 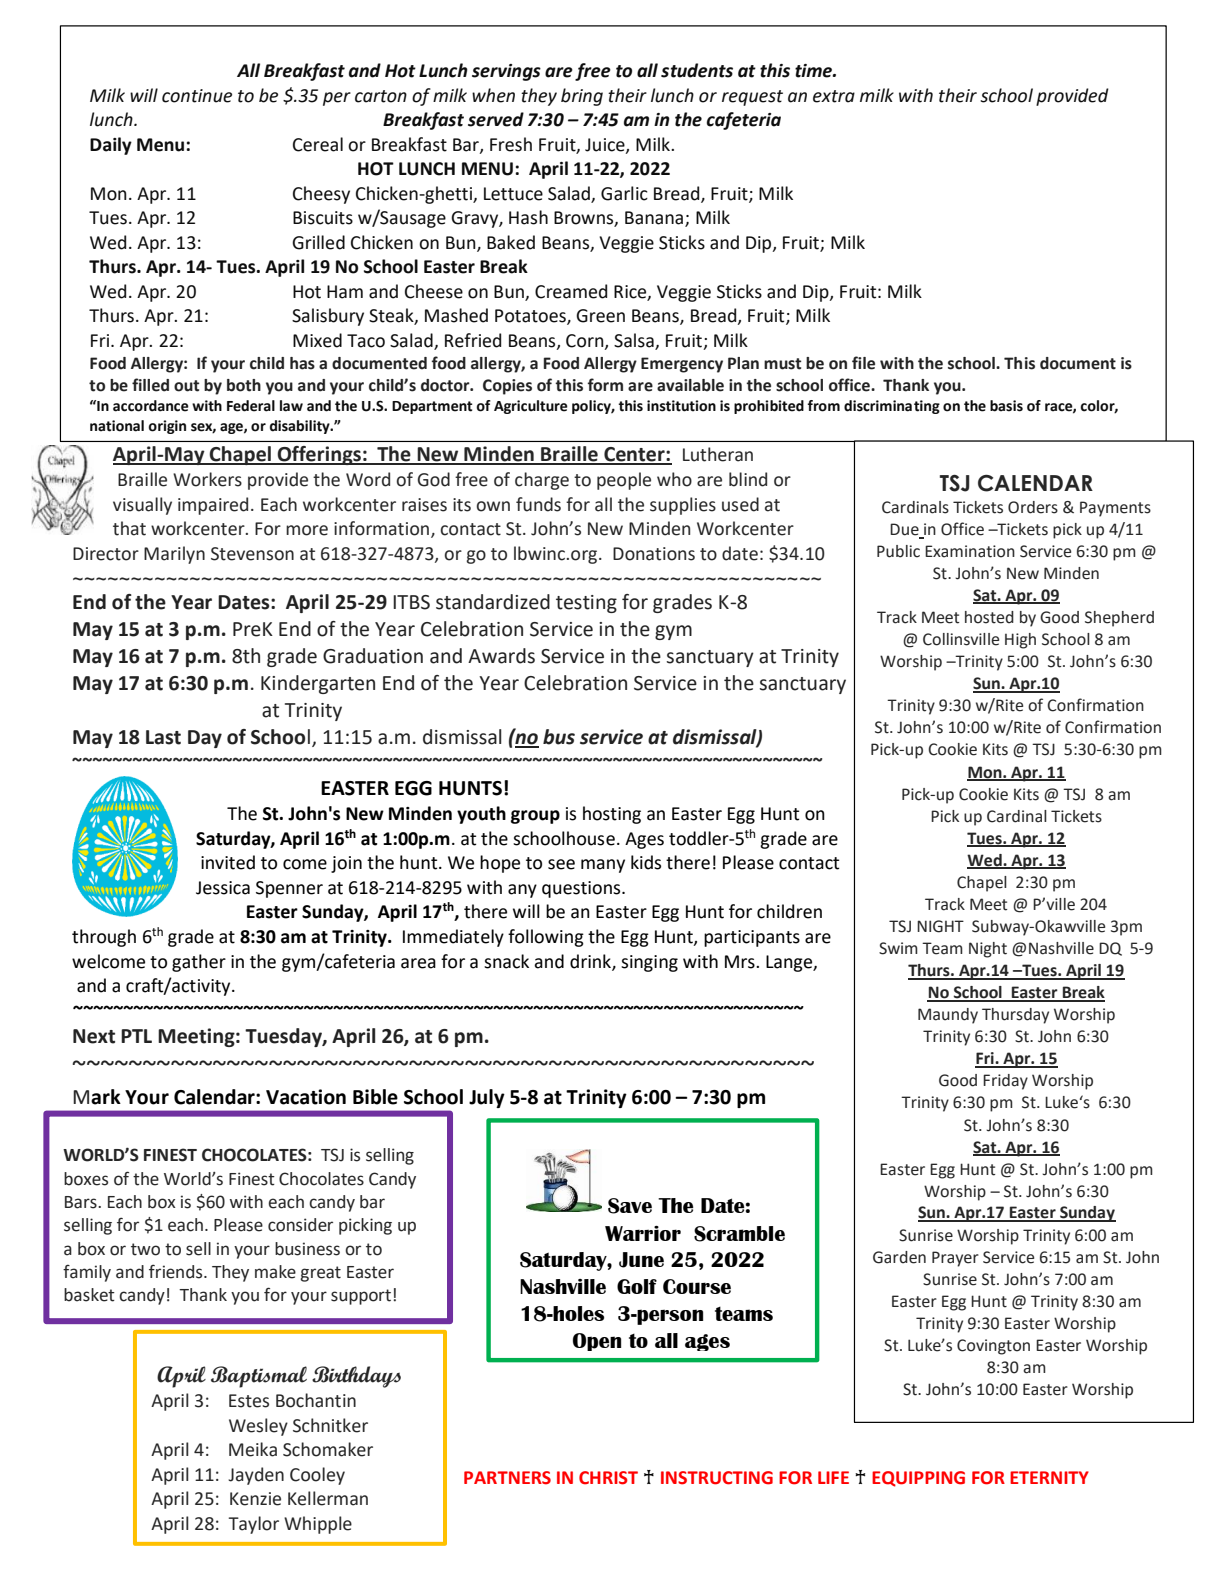 I want to click on basis, so click(x=1006, y=406).
